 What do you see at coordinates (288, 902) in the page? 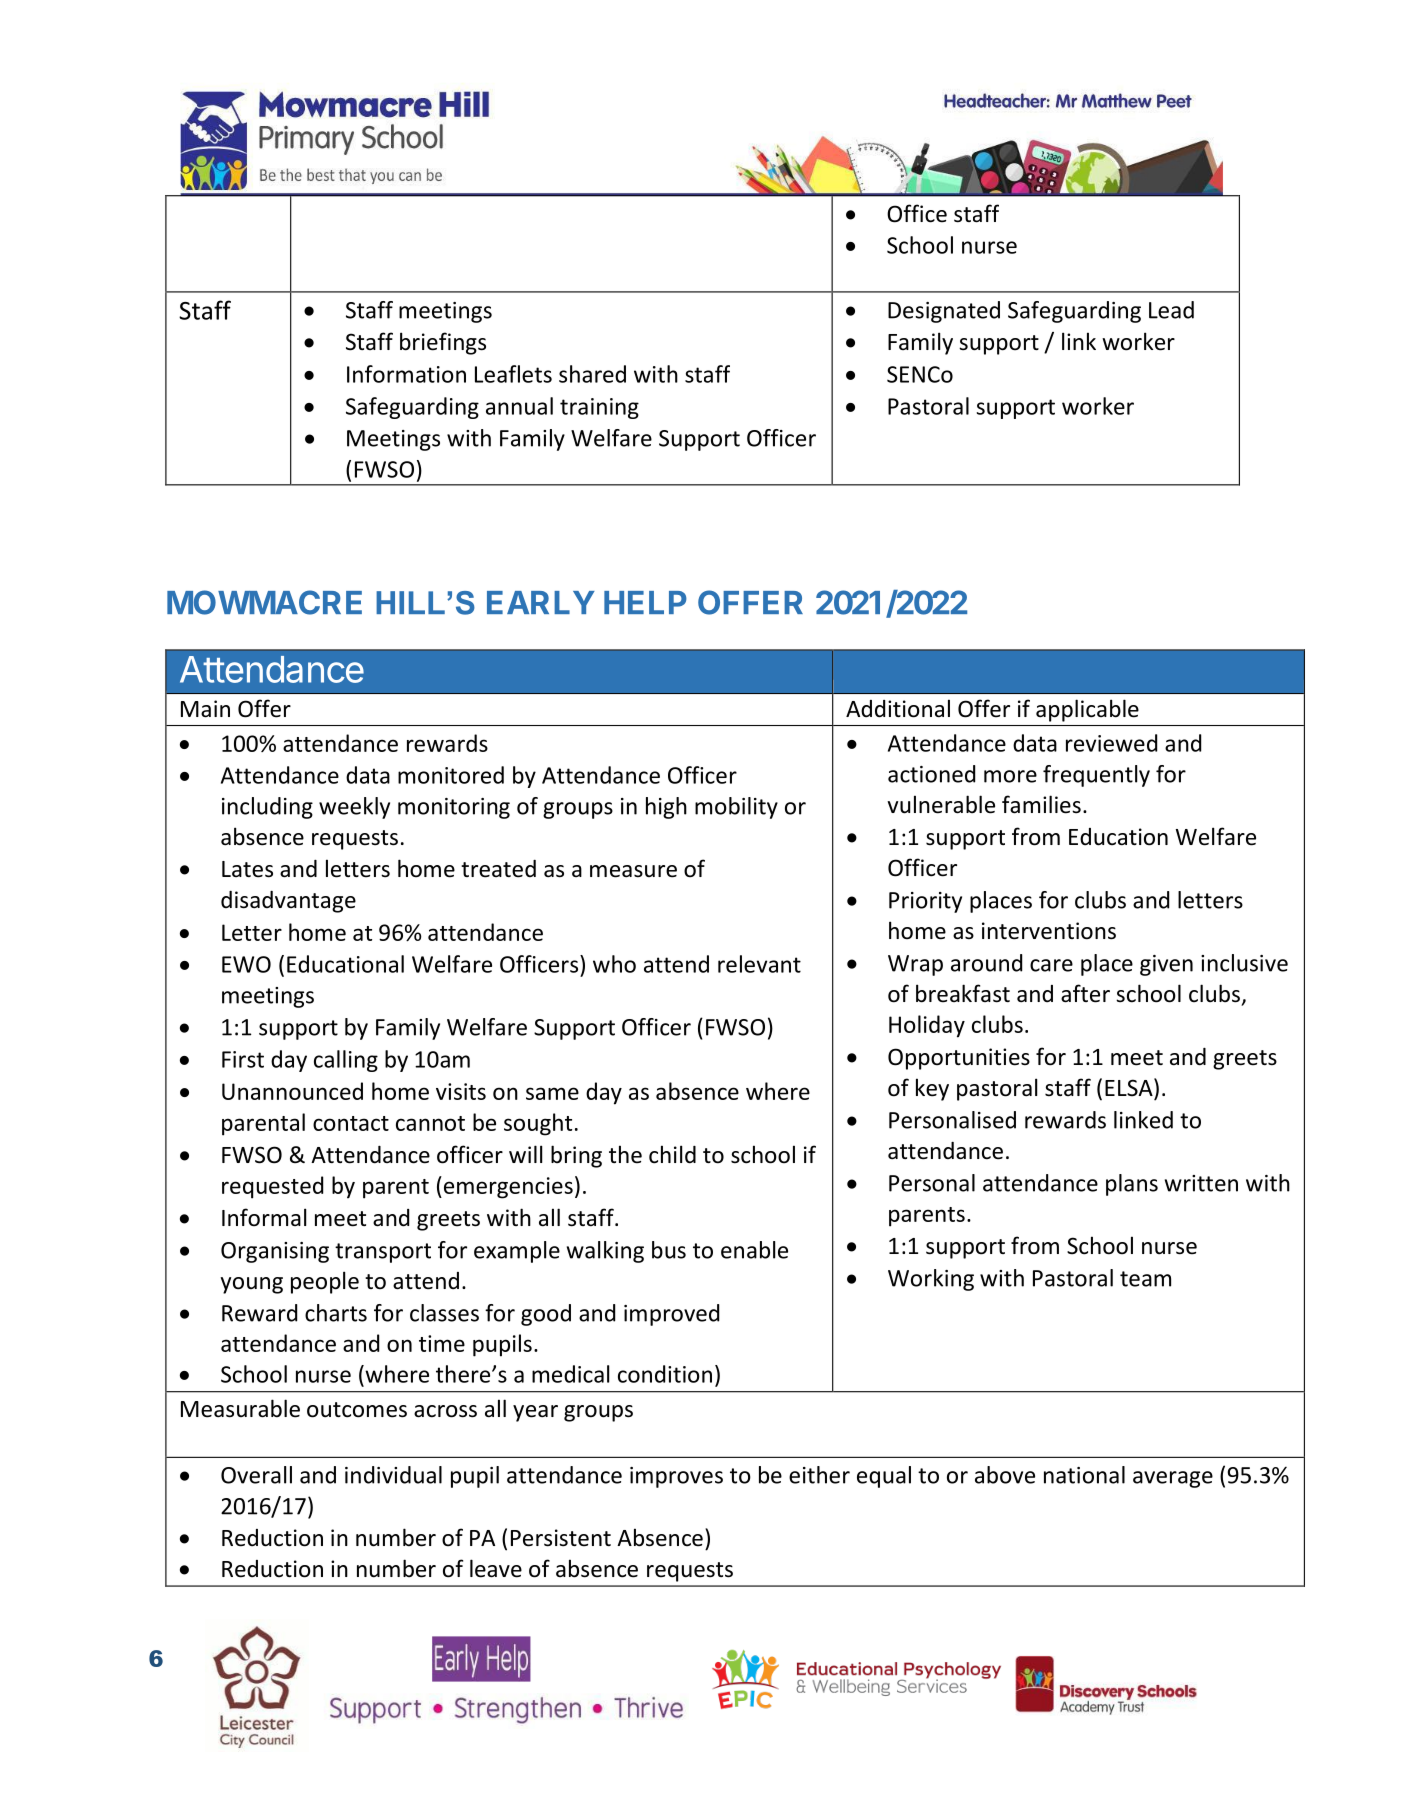
I see `disadvantage` at bounding box center [288, 902].
